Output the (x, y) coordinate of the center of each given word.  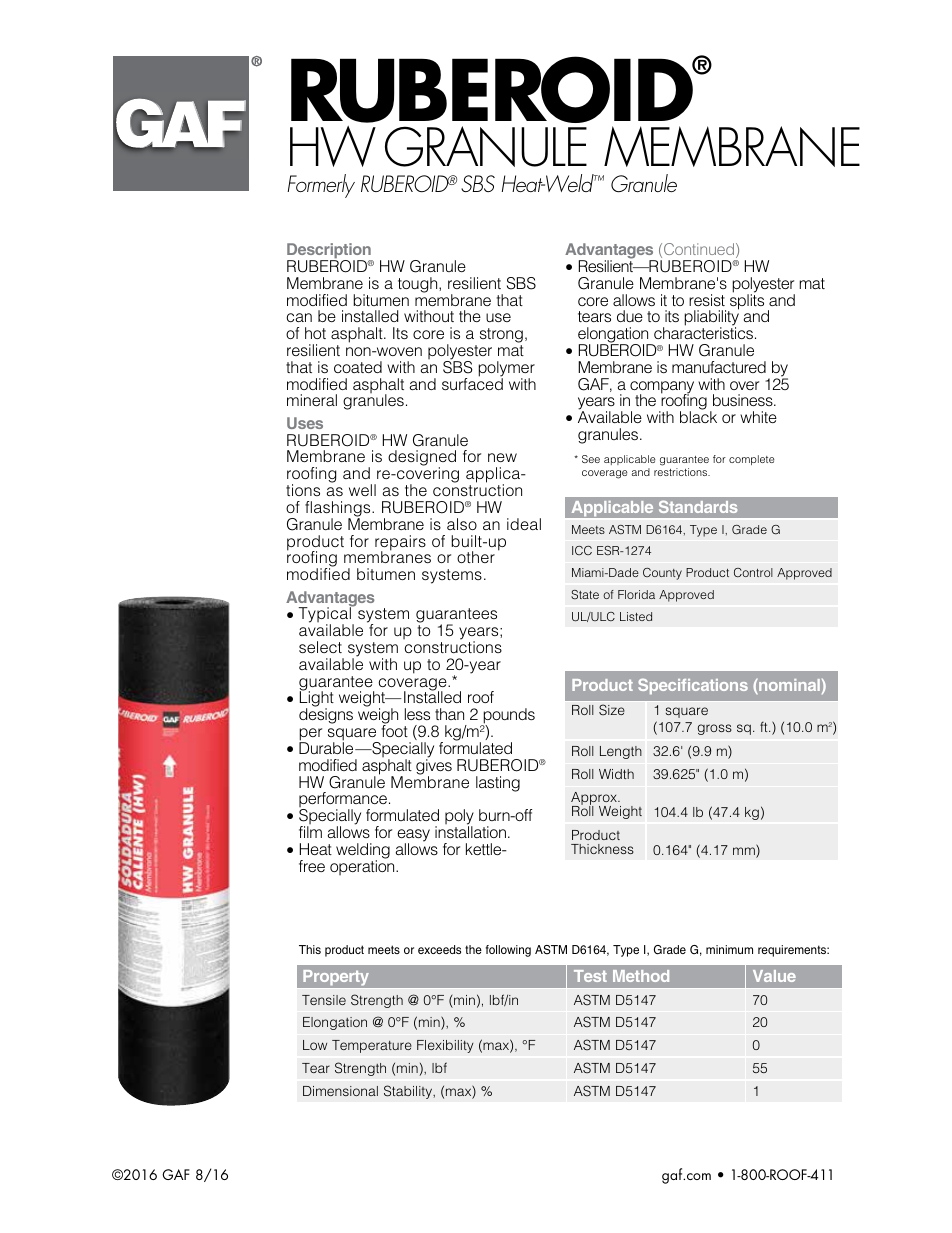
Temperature (372, 1046)
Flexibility (445, 1046)
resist (707, 300)
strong (501, 337)
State (585, 595)
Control (753, 572)
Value (774, 976)
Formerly (321, 186)
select (320, 647)
